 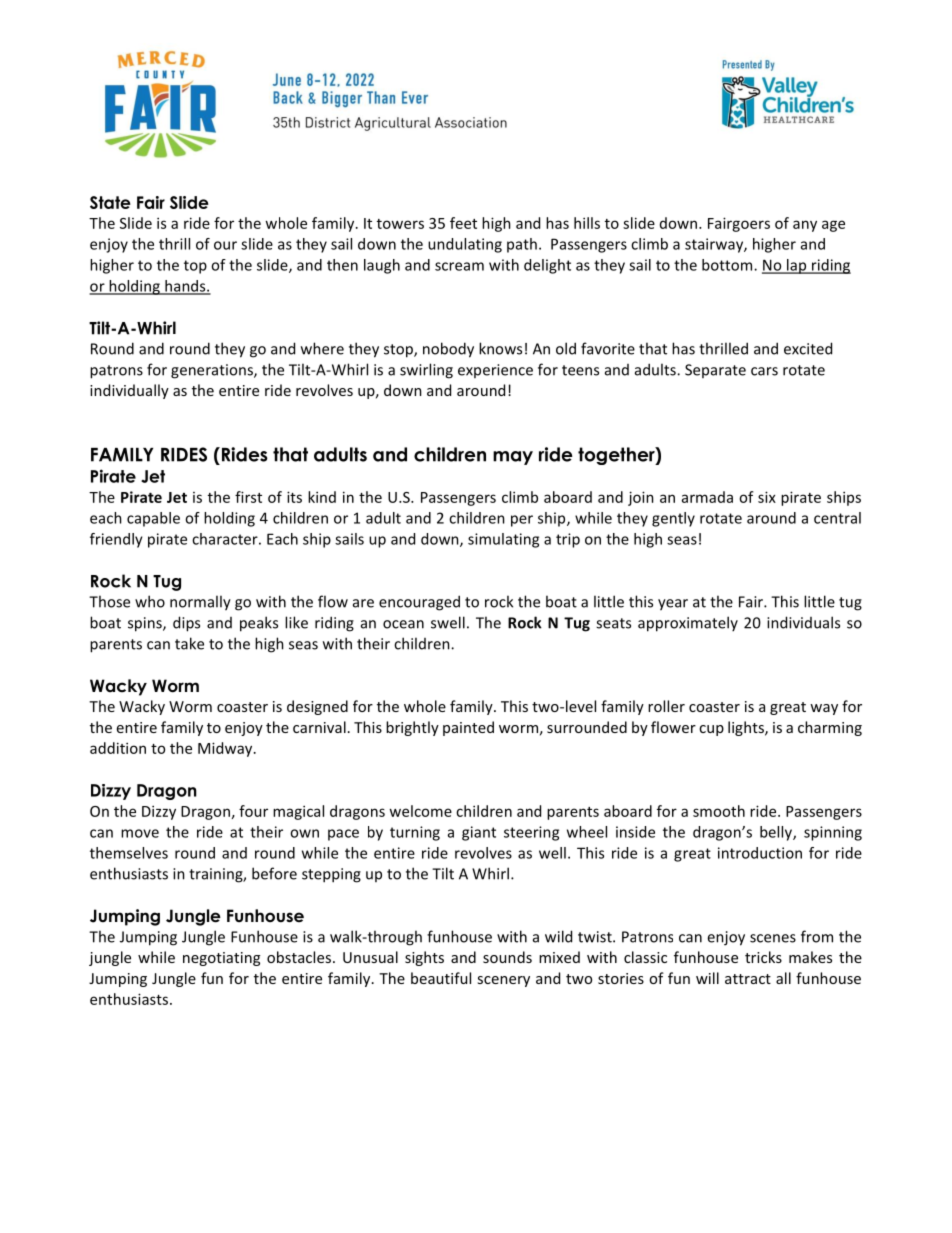 I want to click on individuals, so click(x=803, y=622).
